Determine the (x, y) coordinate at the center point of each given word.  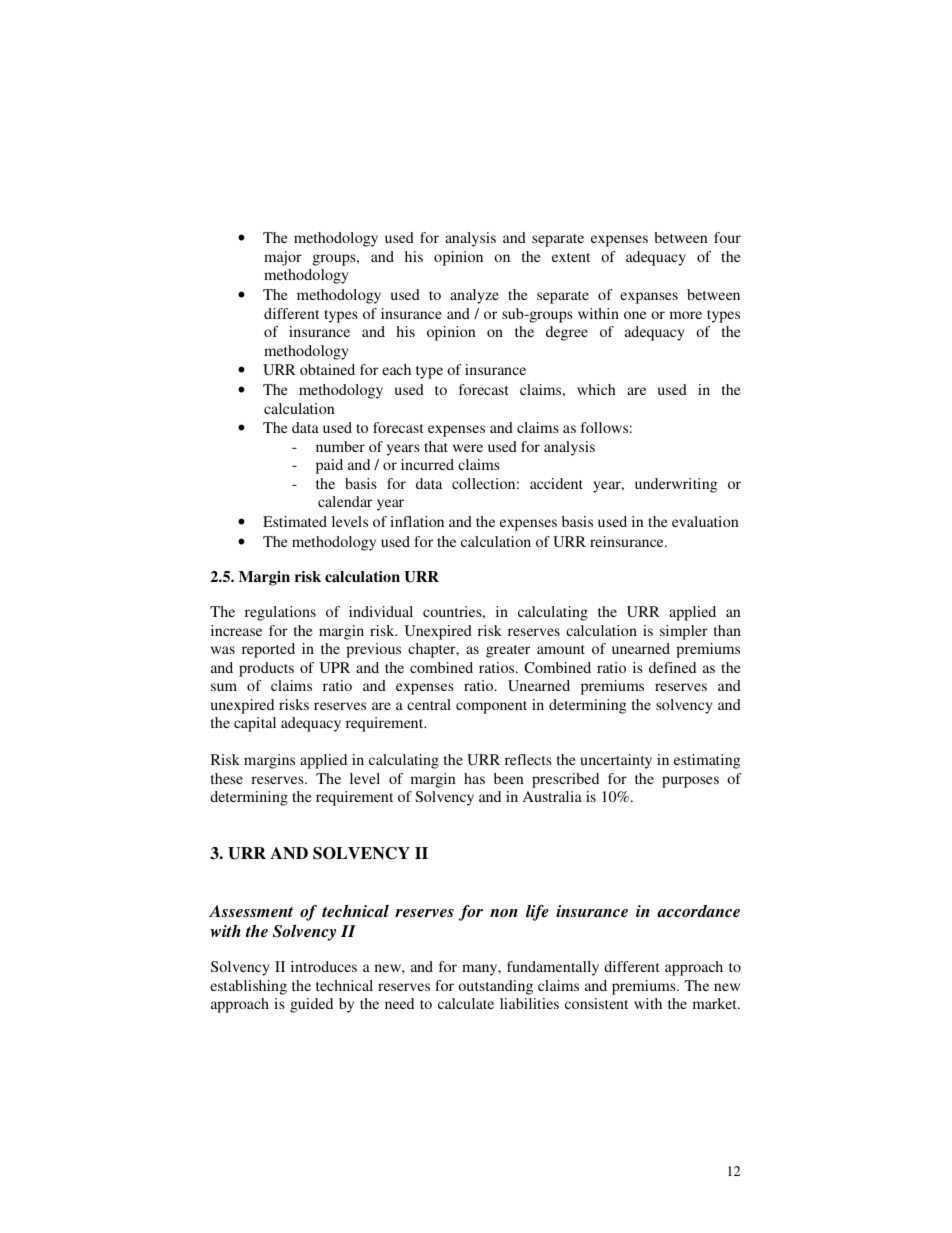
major (283, 258)
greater (508, 651)
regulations (280, 613)
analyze (474, 296)
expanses (649, 298)
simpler (684, 632)
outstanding (495, 987)
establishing (248, 987)
